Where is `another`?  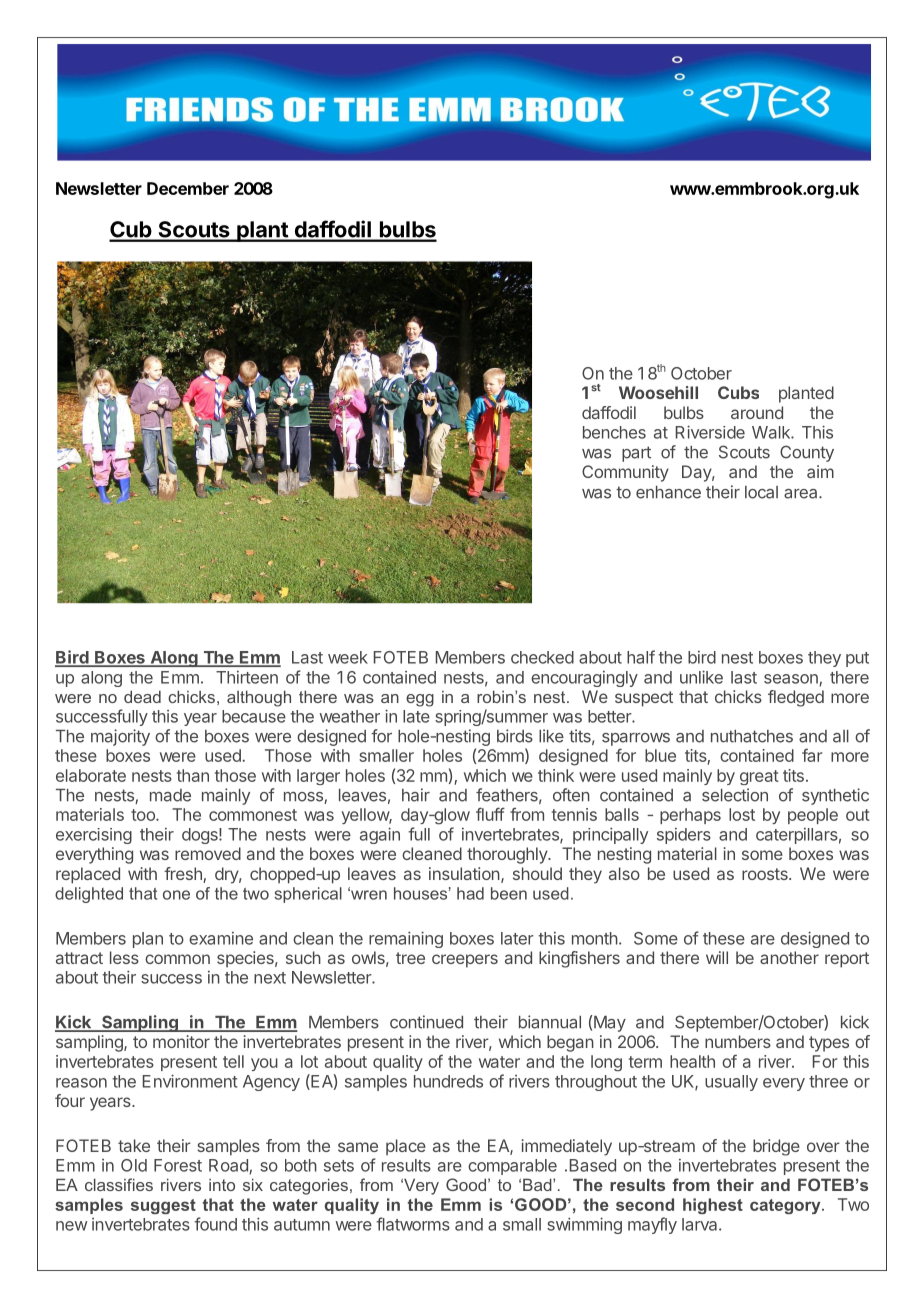
another is located at coordinates (789, 957).
